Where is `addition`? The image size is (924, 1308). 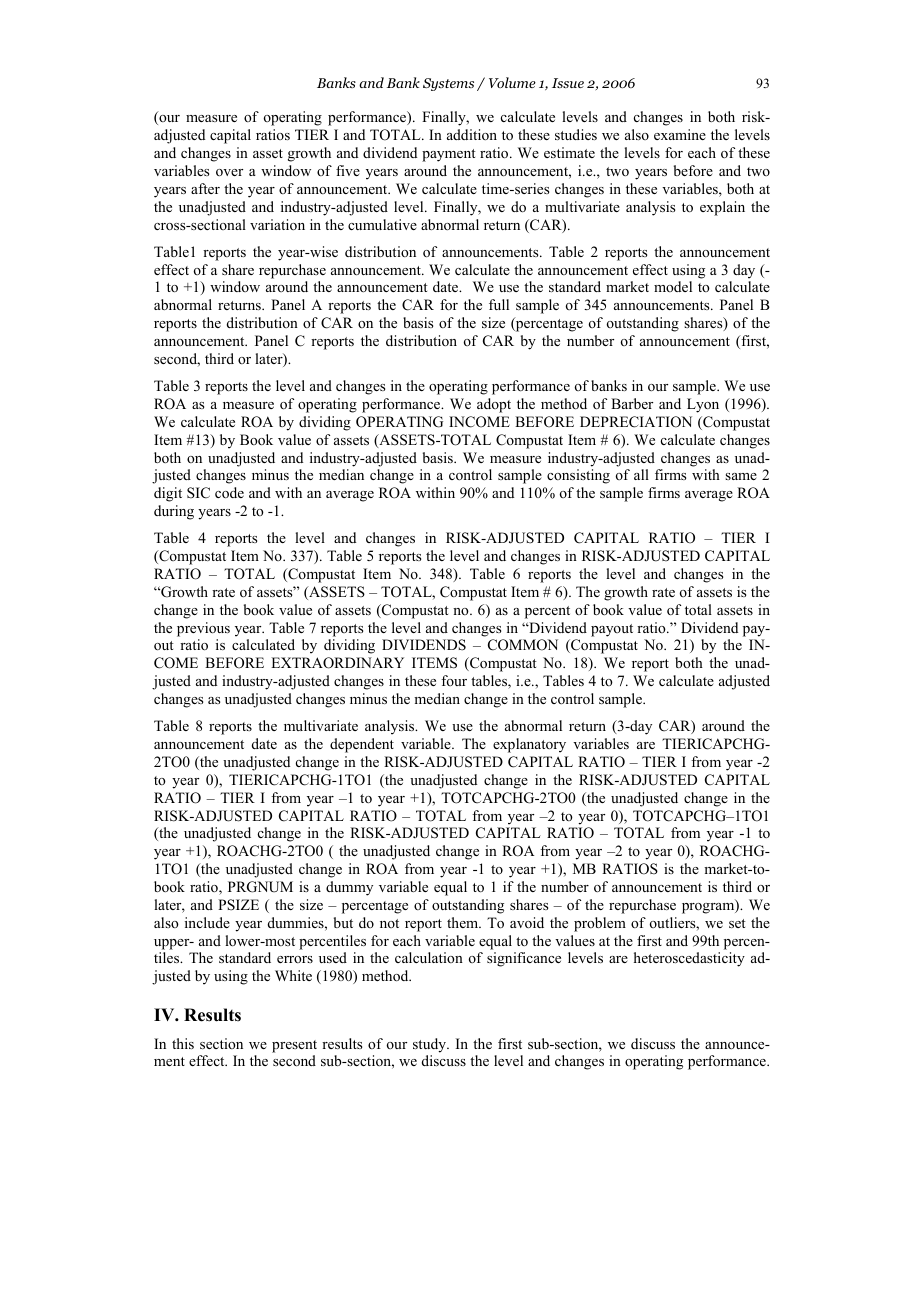 addition is located at coordinates (472, 134).
